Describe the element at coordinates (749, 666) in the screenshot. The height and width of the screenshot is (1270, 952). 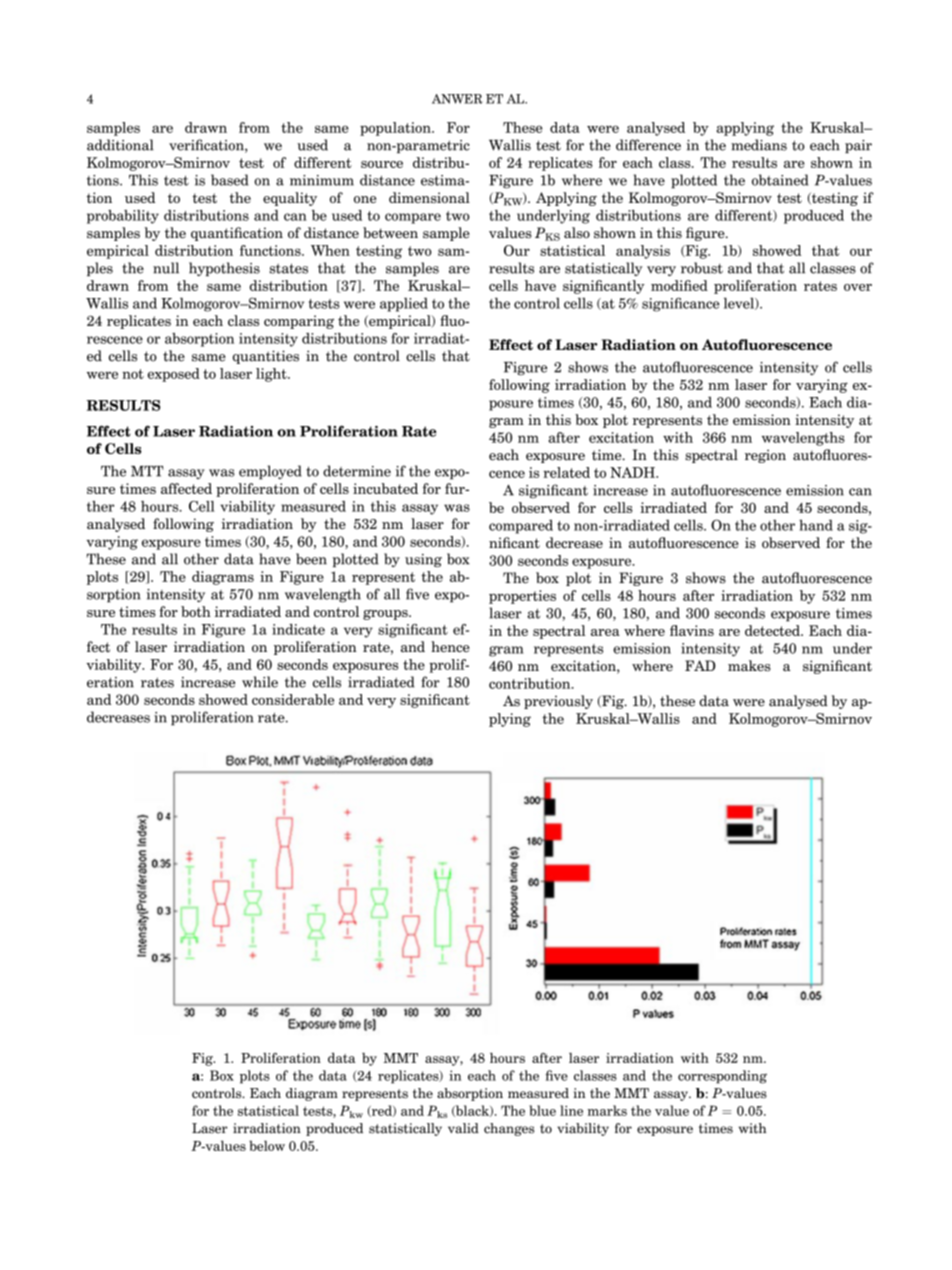
I see `makes` at that location.
